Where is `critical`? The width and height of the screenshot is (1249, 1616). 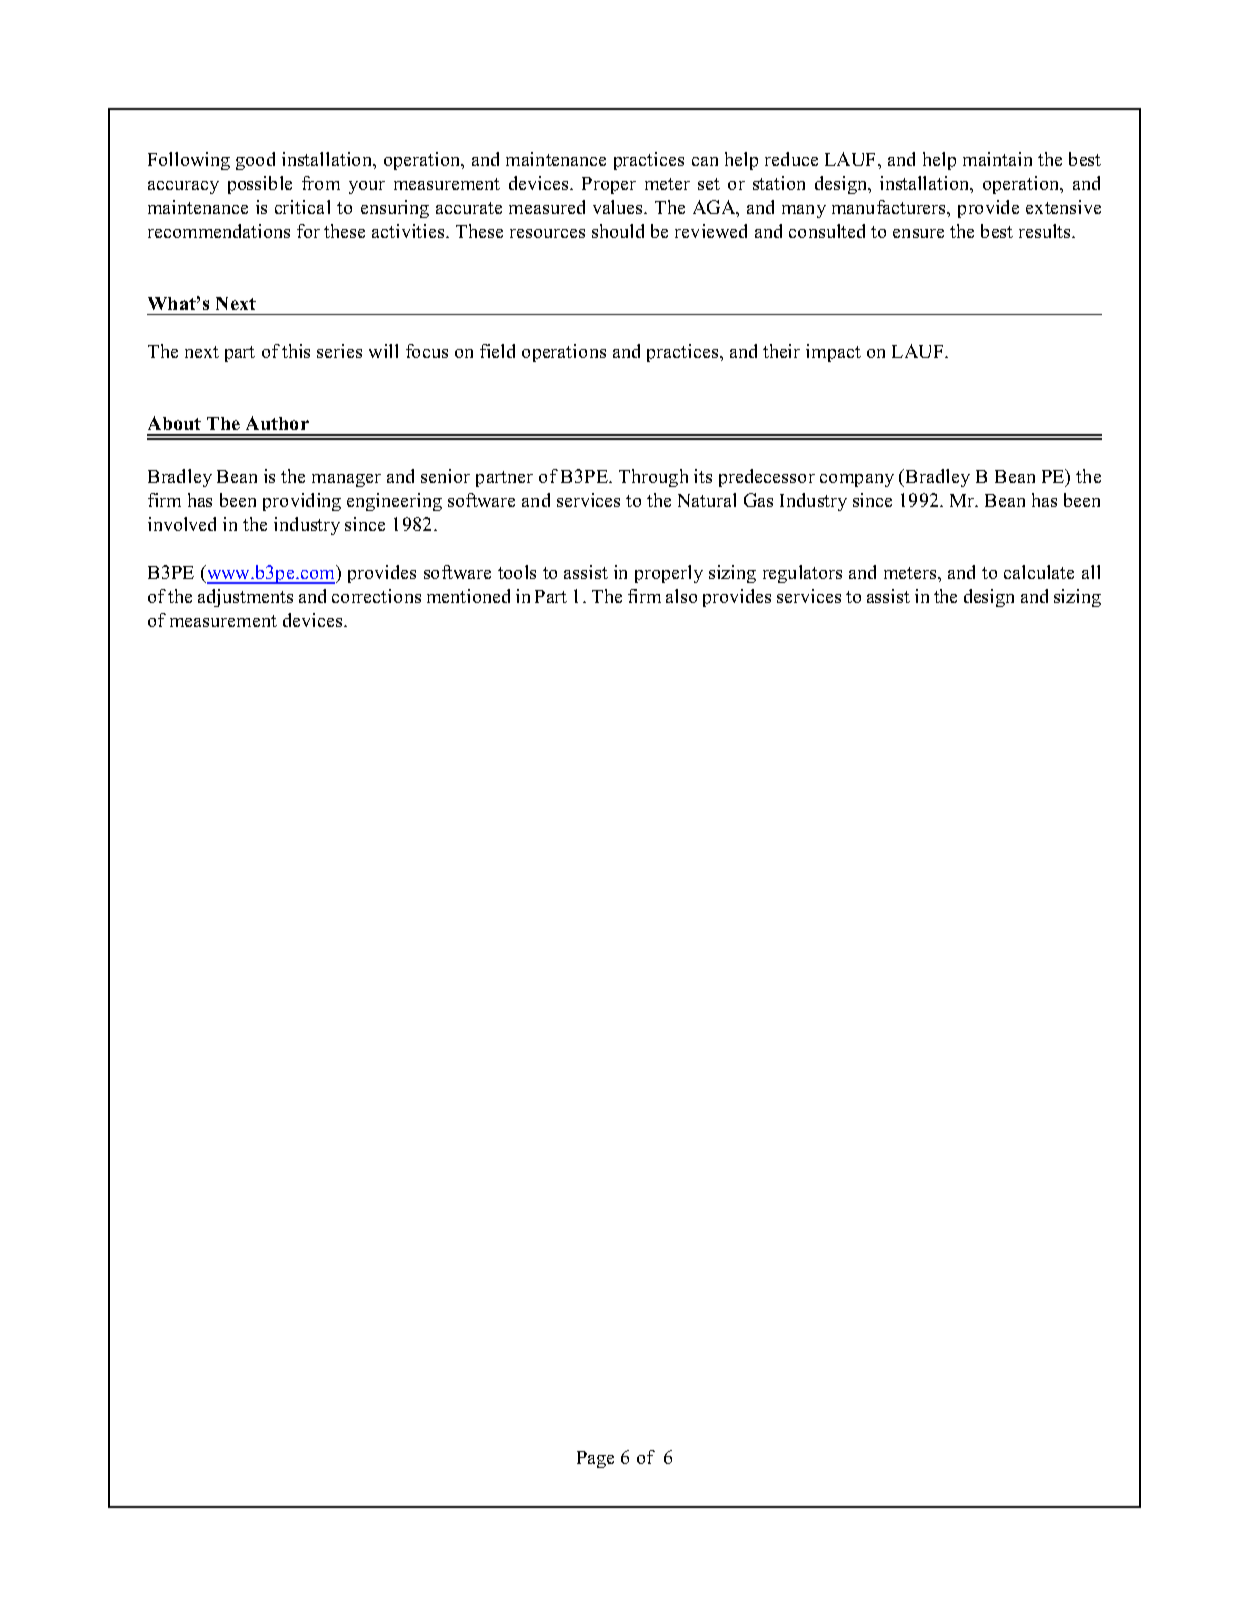 critical is located at coordinates (302, 207).
